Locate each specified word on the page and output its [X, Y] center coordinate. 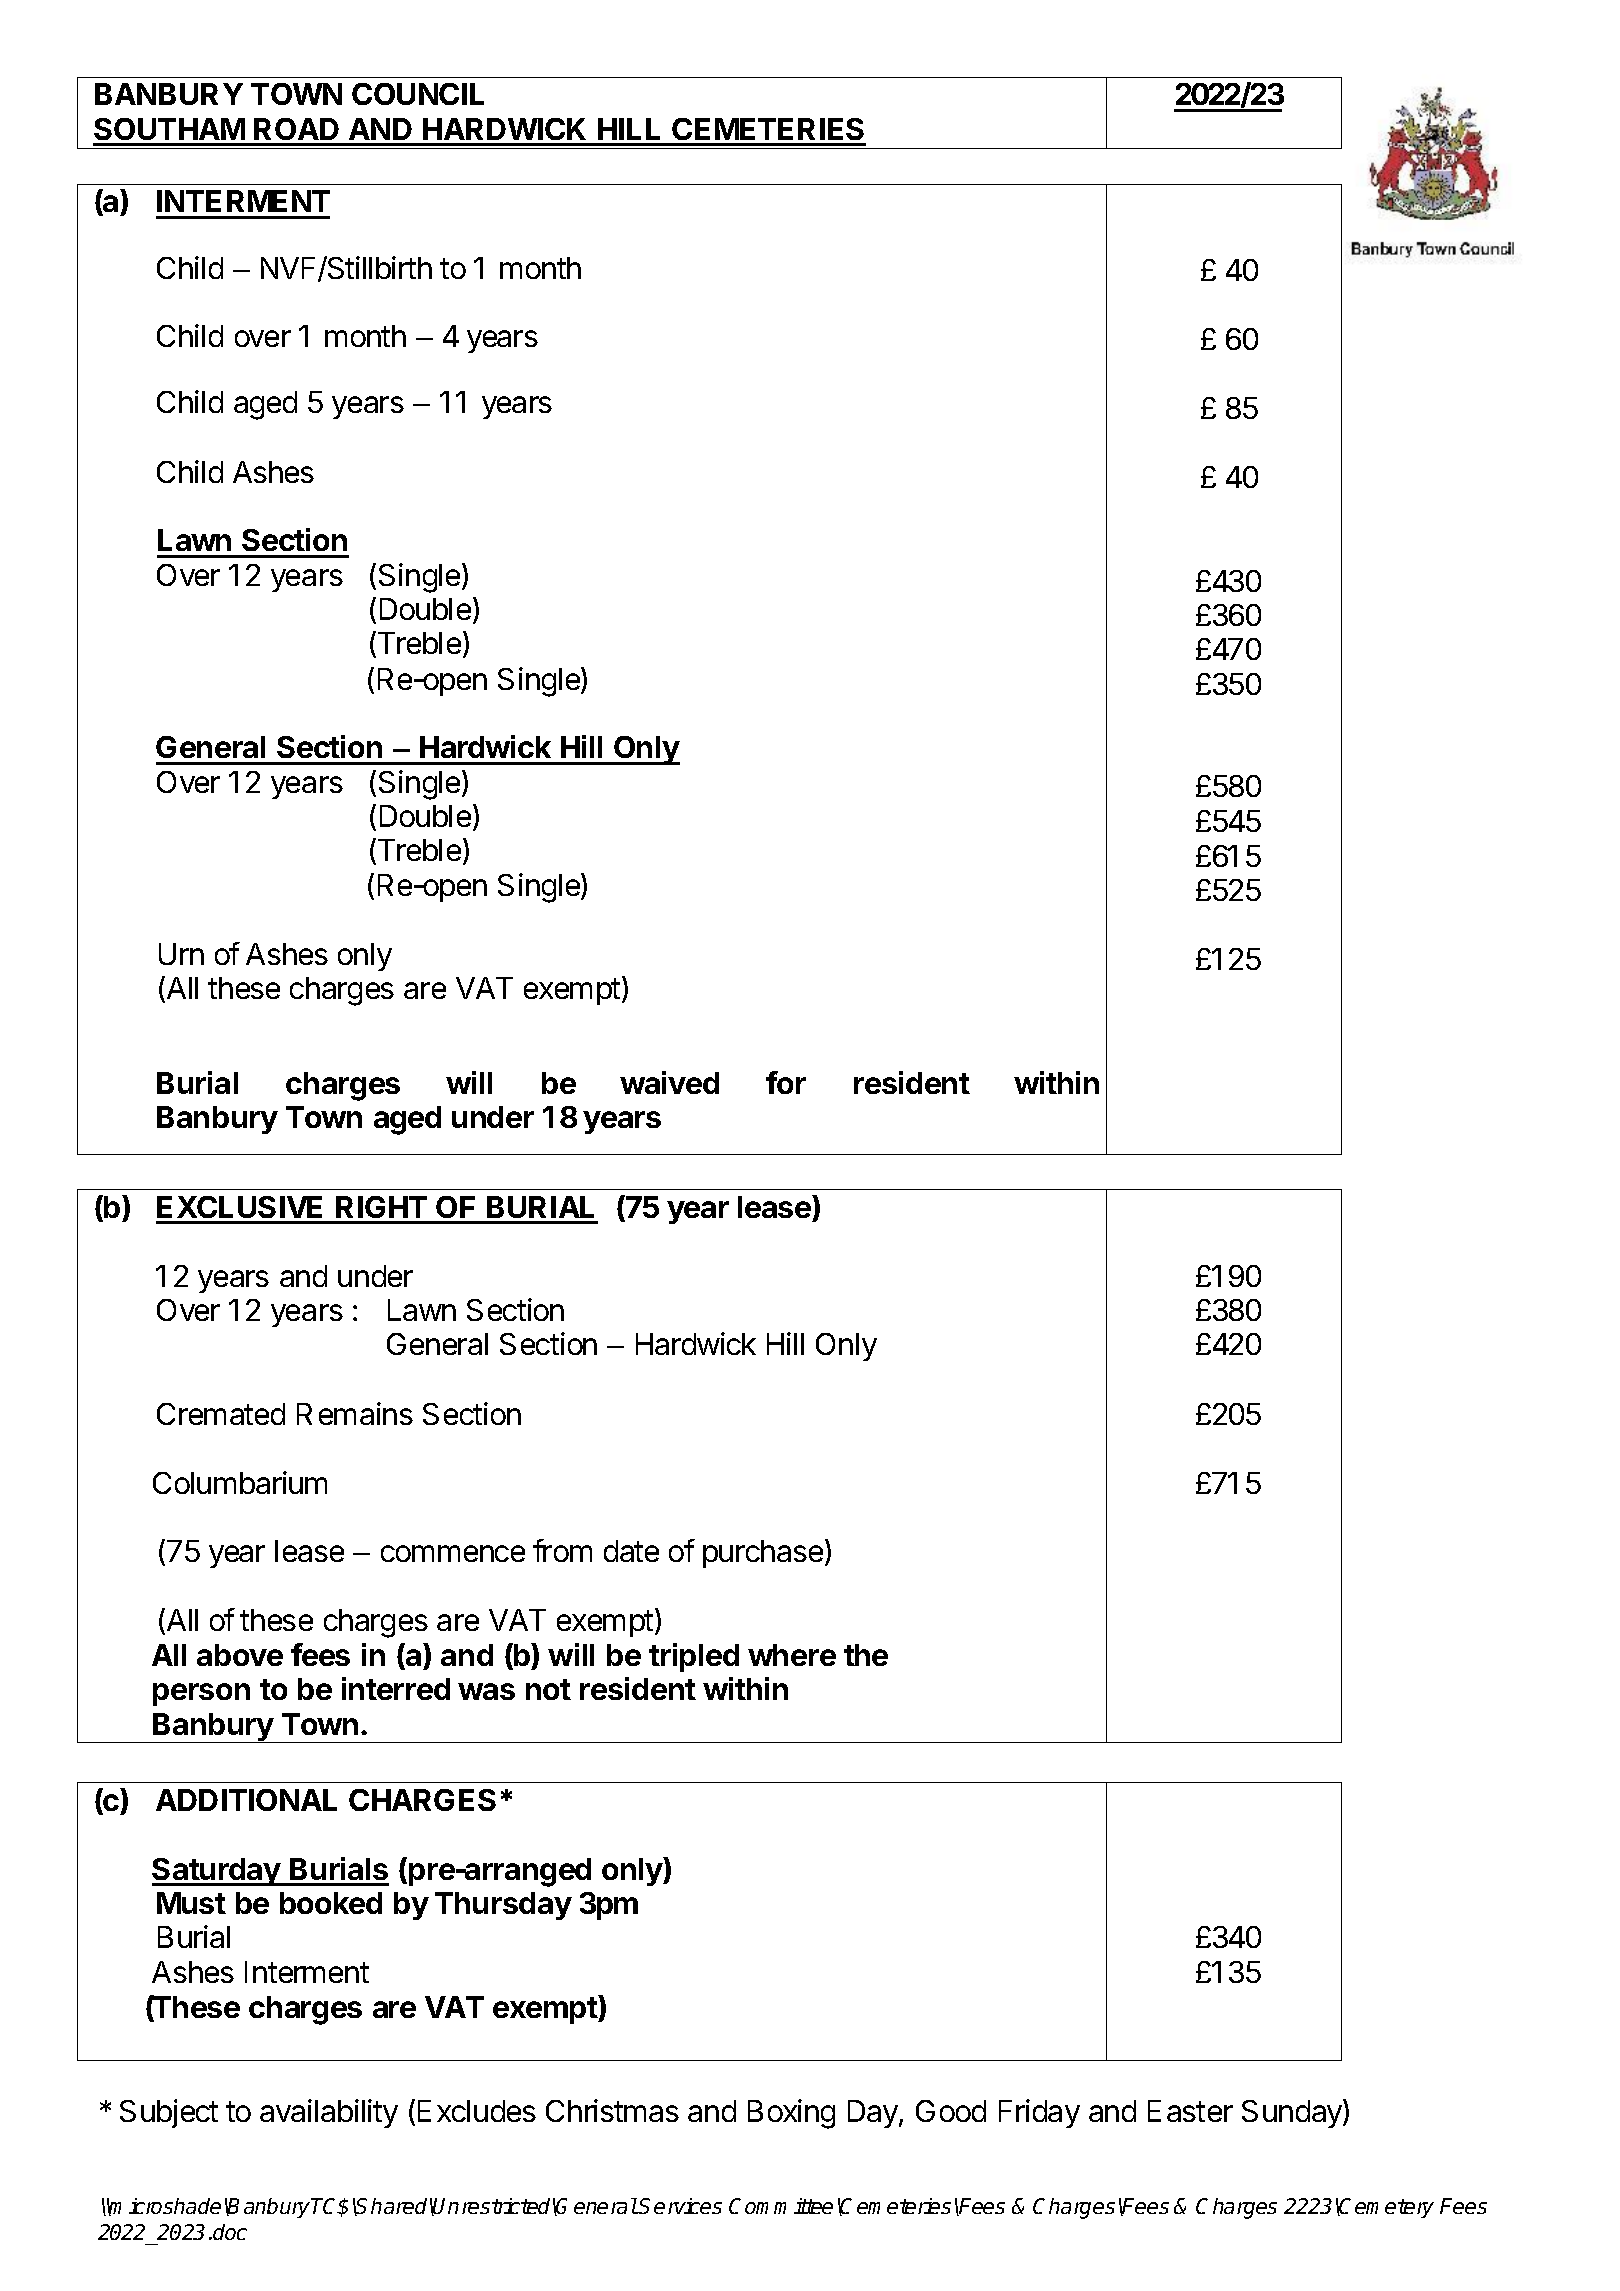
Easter [1190, 2111]
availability [329, 2113]
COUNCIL [418, 94]
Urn [181, 954]
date [631, 1551]
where [792, 1655]
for [786, 1082]
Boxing [791, 2114]
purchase [764, 1553]
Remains [355, 1413]
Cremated [221, 1414]
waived [669, 1082]
